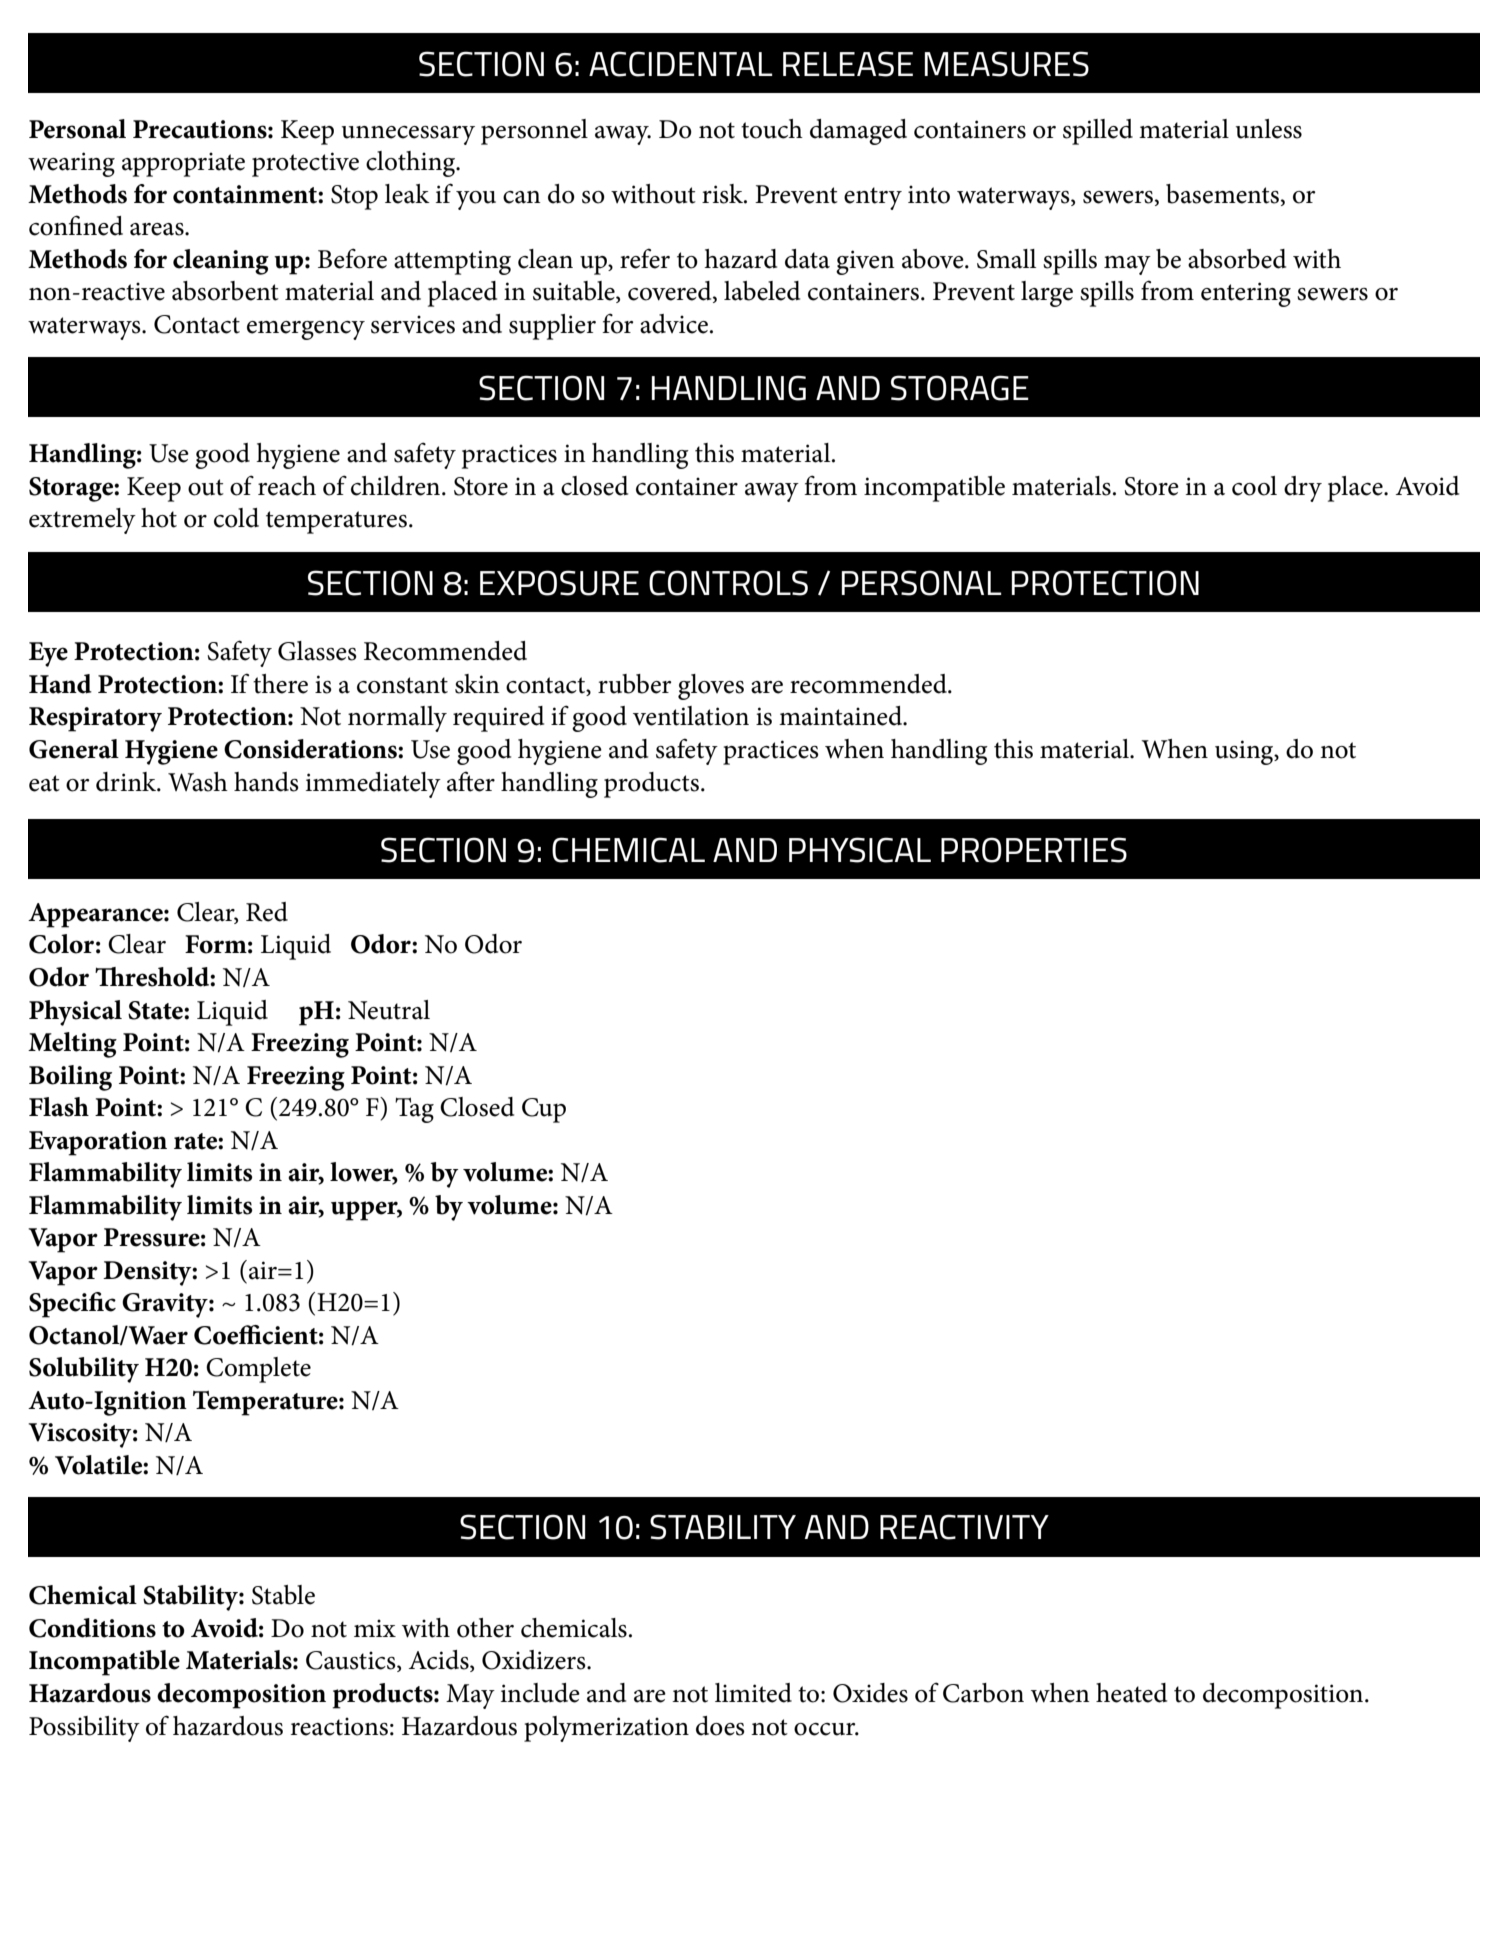 This screenshot has height=1952, width=1508. I want to click on spilled, so click(1098, 132).
